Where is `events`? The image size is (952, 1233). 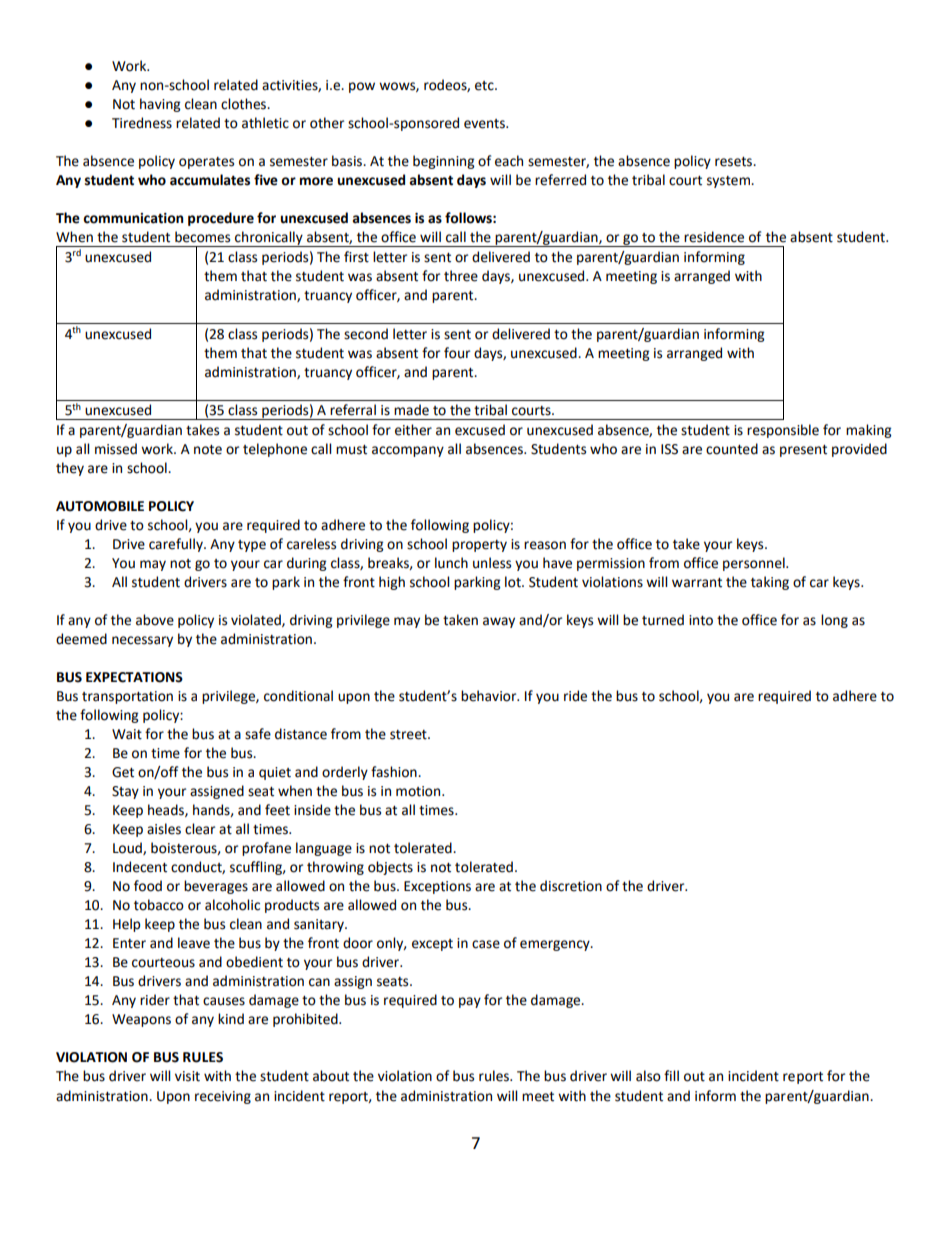
events is located at coordinates (485, 124).
